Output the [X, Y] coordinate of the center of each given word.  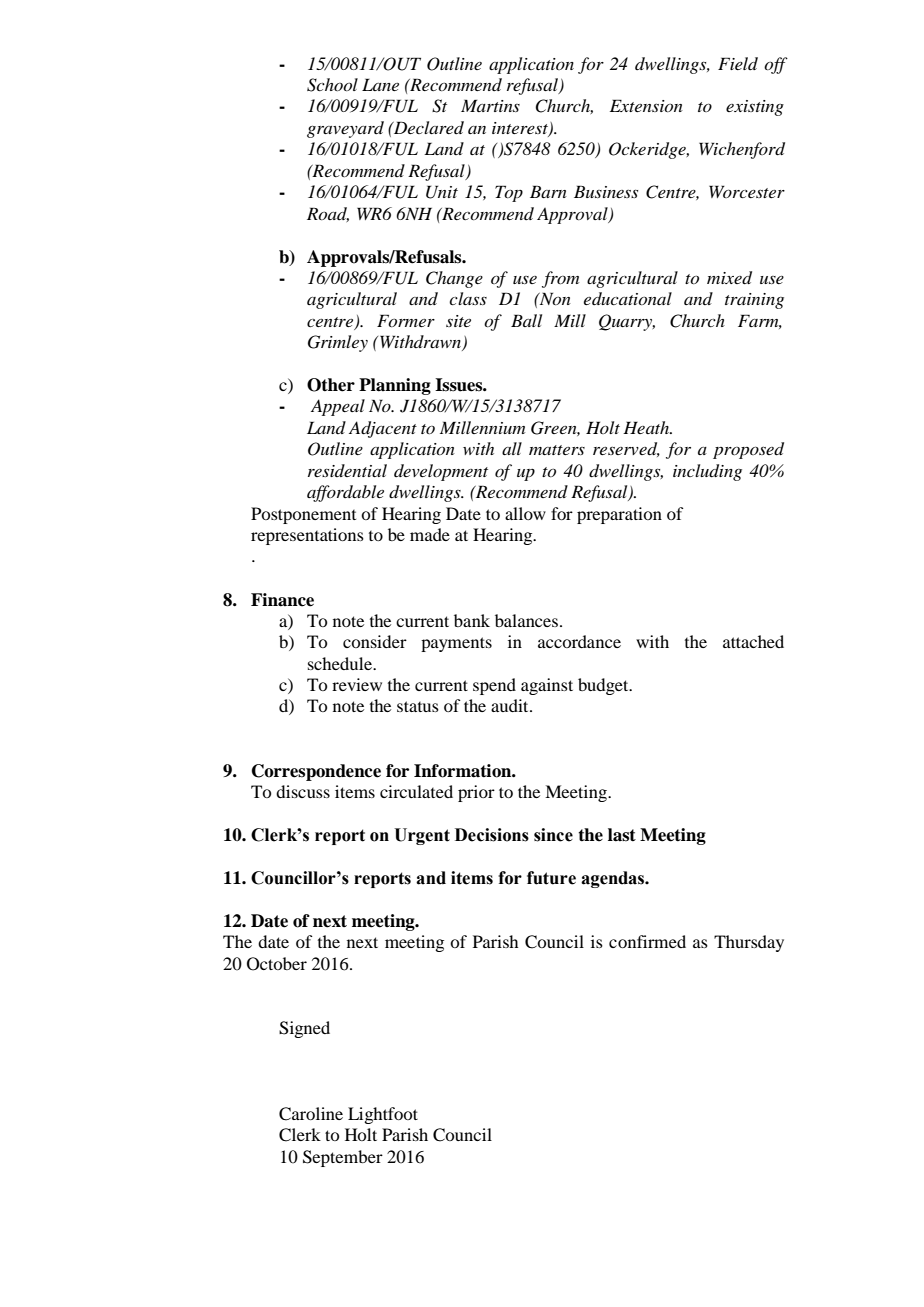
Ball [526, 320]
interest [521, 129]
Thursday [749, 943]
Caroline [311, 1114]
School [332, 85]
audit [511, 705]
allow [525, 513]
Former [406, 320]
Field [738, 63]
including [707, 472]
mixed [729, 278]
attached [753, 641]
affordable [345, 493]
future [551, 878]
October [277, 964]
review [357, 684]
